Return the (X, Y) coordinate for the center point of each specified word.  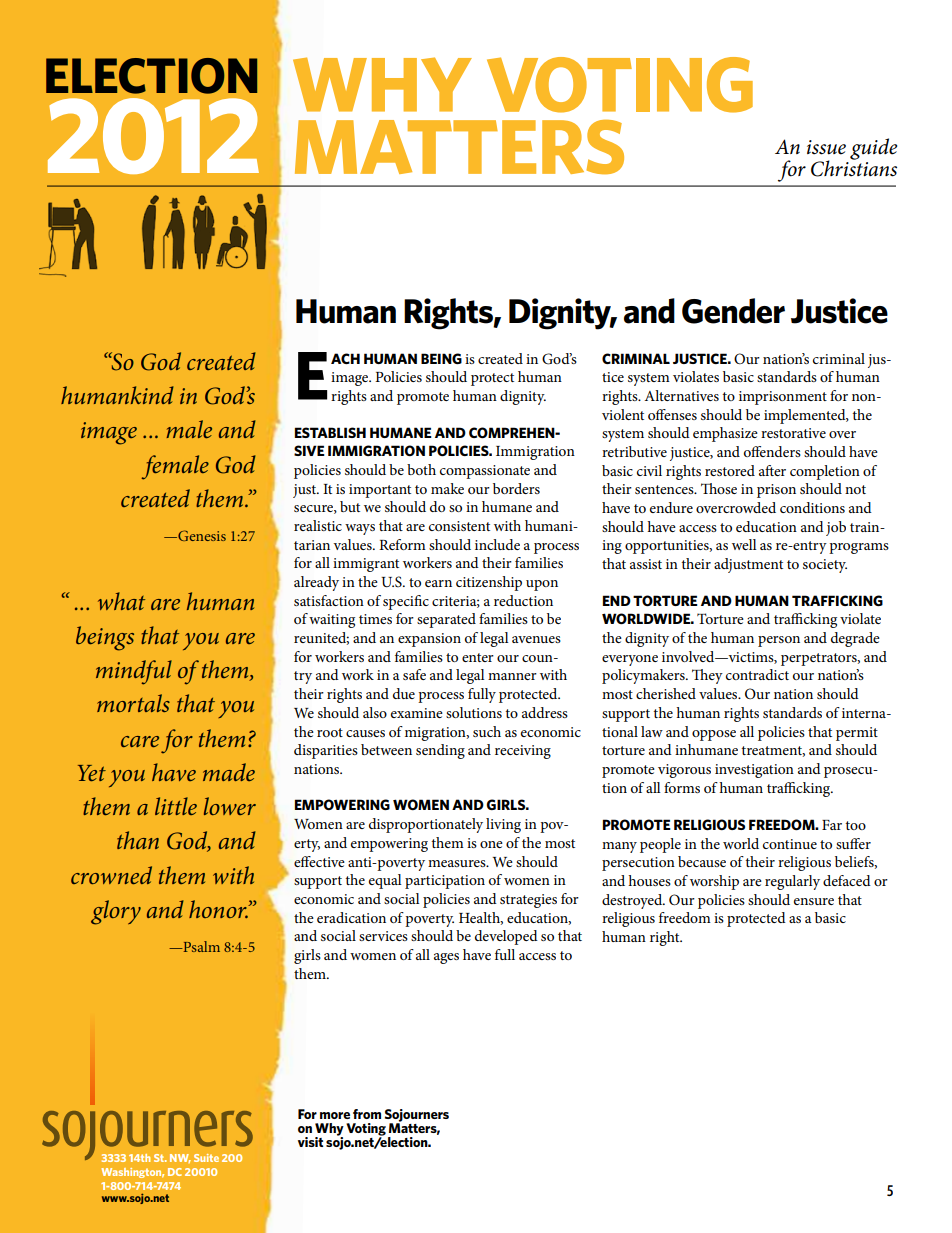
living (503, 825)
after (772, 470)
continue (790, 844)
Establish (330, 432)
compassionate (485, 472)
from (367, 1114)
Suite (206, 1158)
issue (826, 147)
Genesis (201, 535)
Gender (733, 311)
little (176, 806)
